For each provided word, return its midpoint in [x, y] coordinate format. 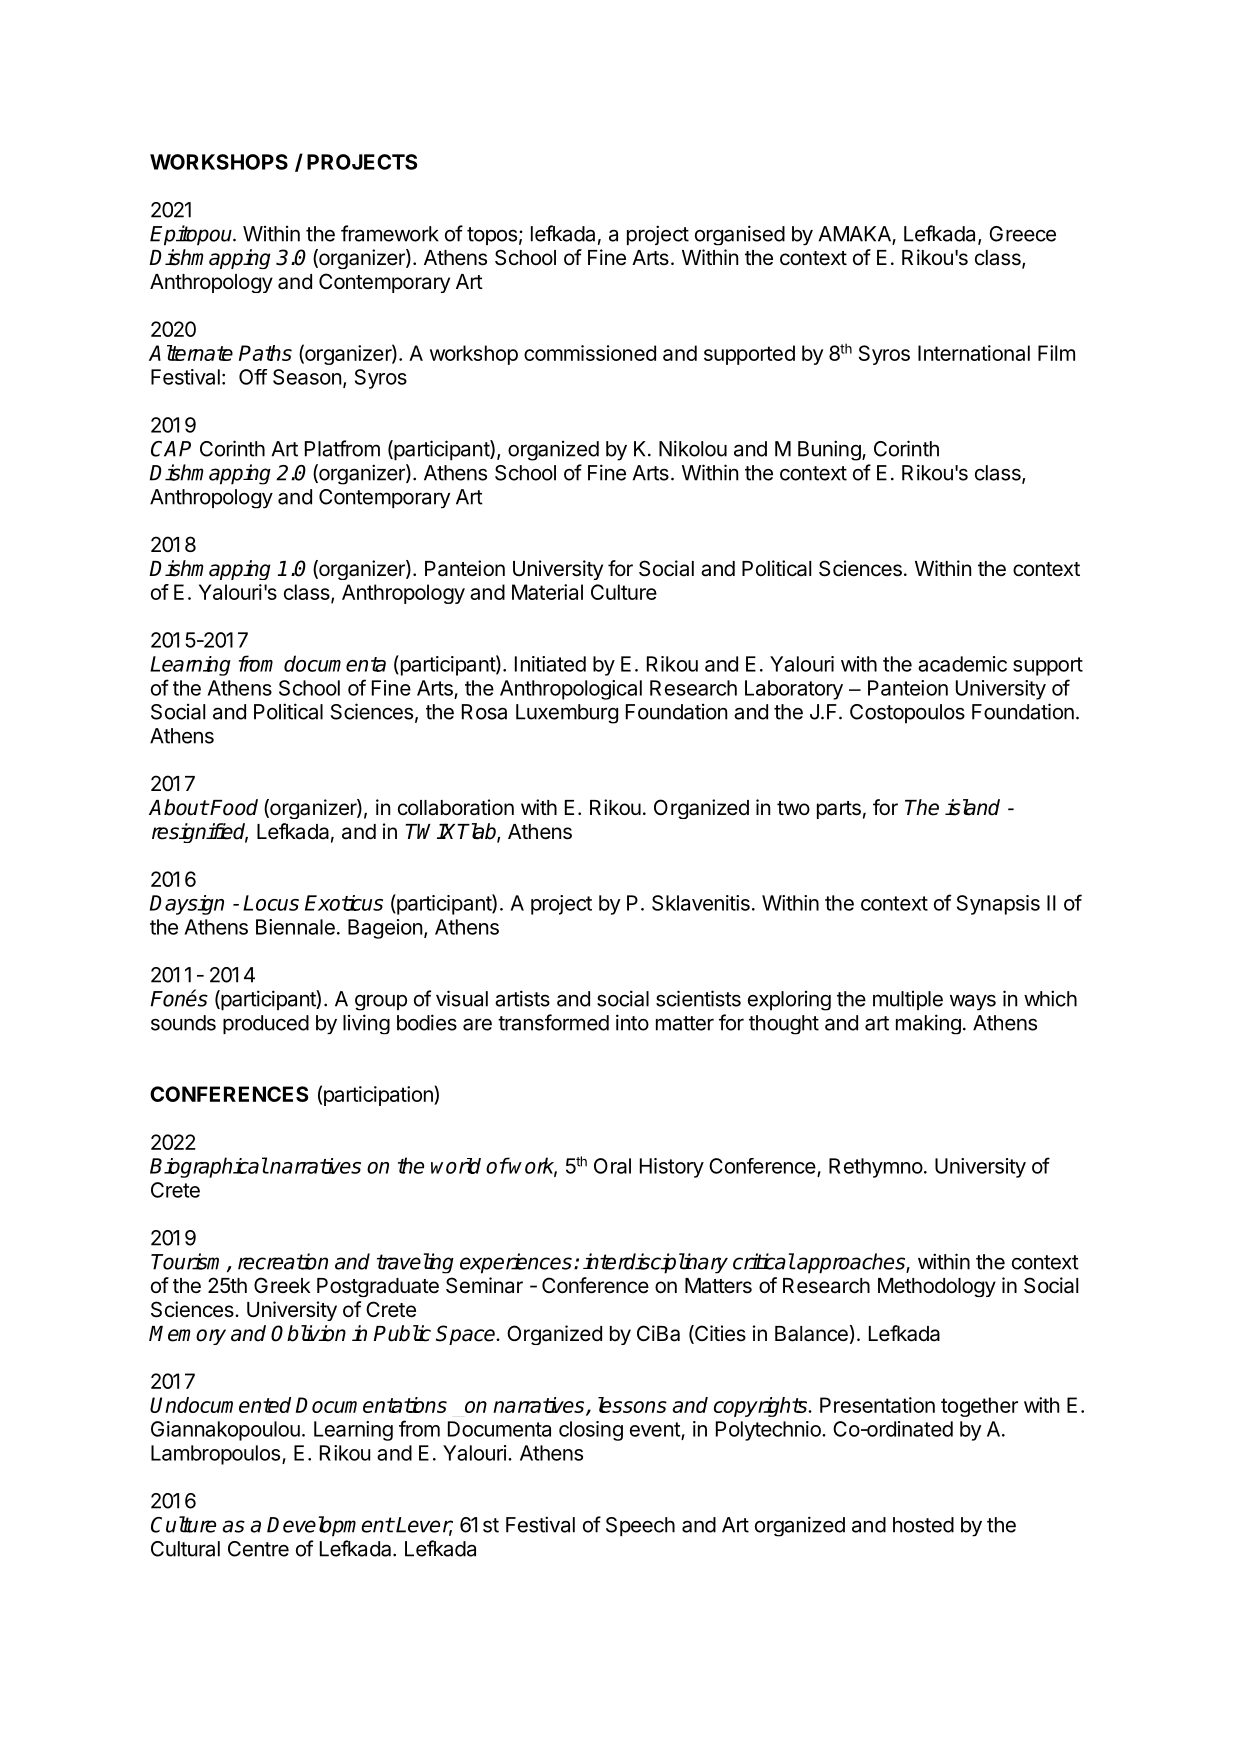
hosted [923, 1525]
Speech [640, 1526]
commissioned [590, 353]
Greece [1022, 234]
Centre [258, 1549]
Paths [265, 353]
